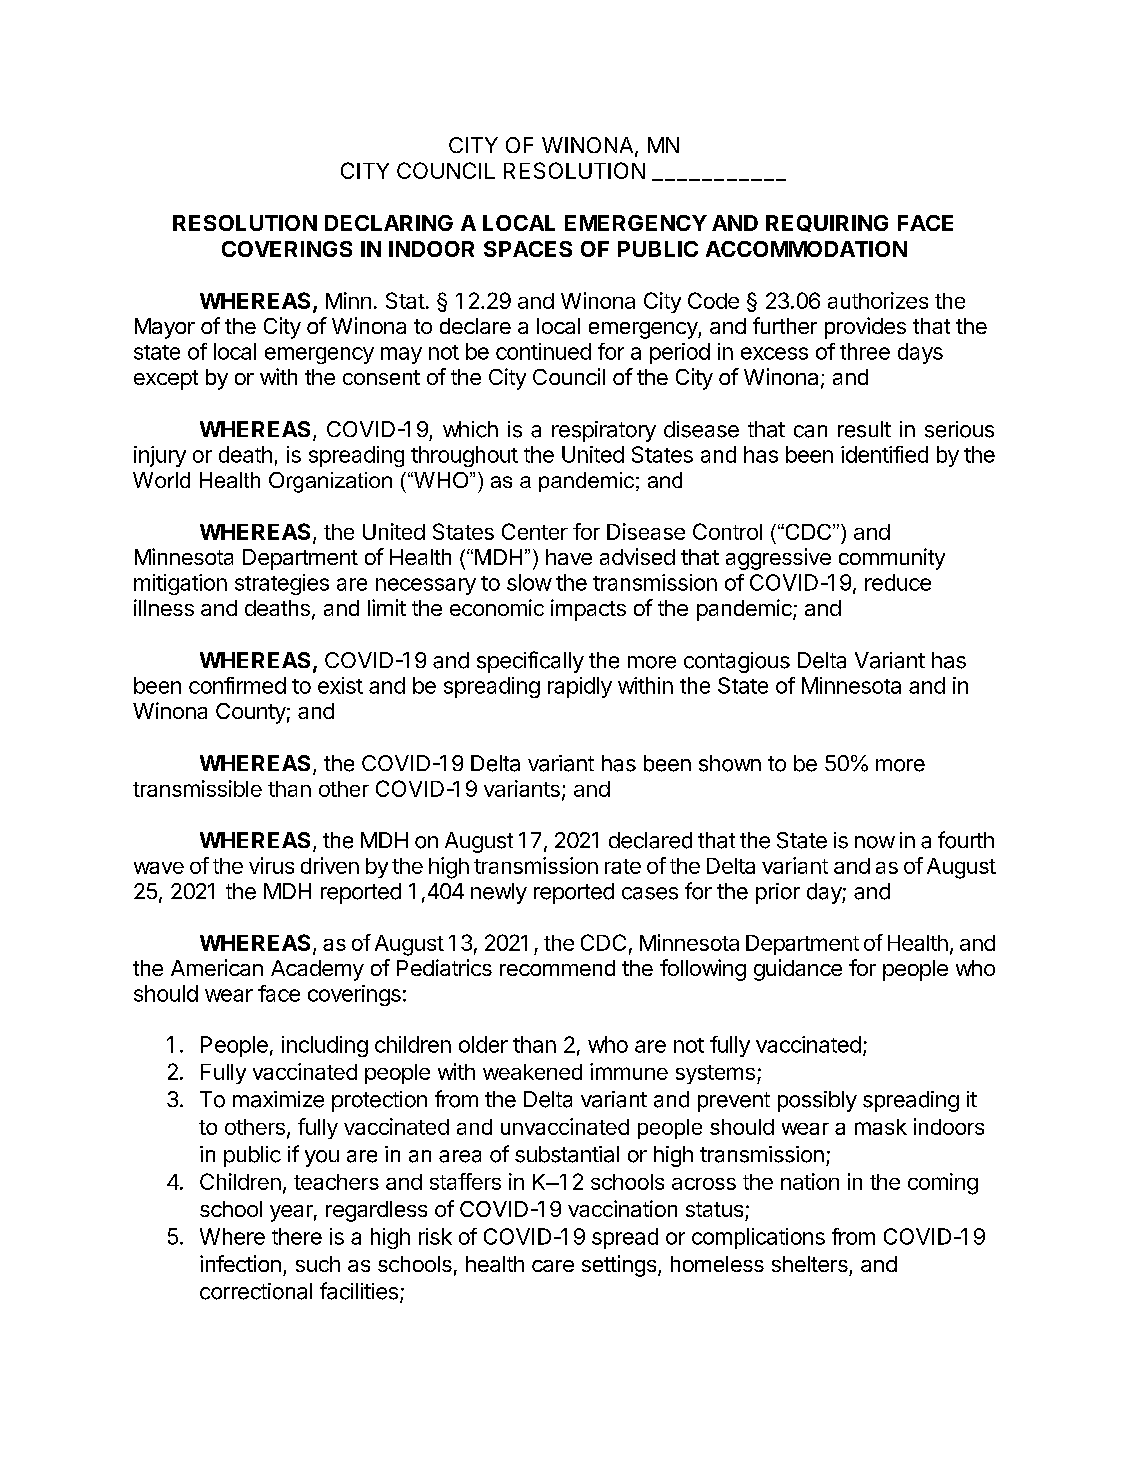 This screenshot has height=1460, width=1128. What do you see at coordinates (898, 582) in the screenshot?
I see `reduce` at bounding box center [898, 582].
